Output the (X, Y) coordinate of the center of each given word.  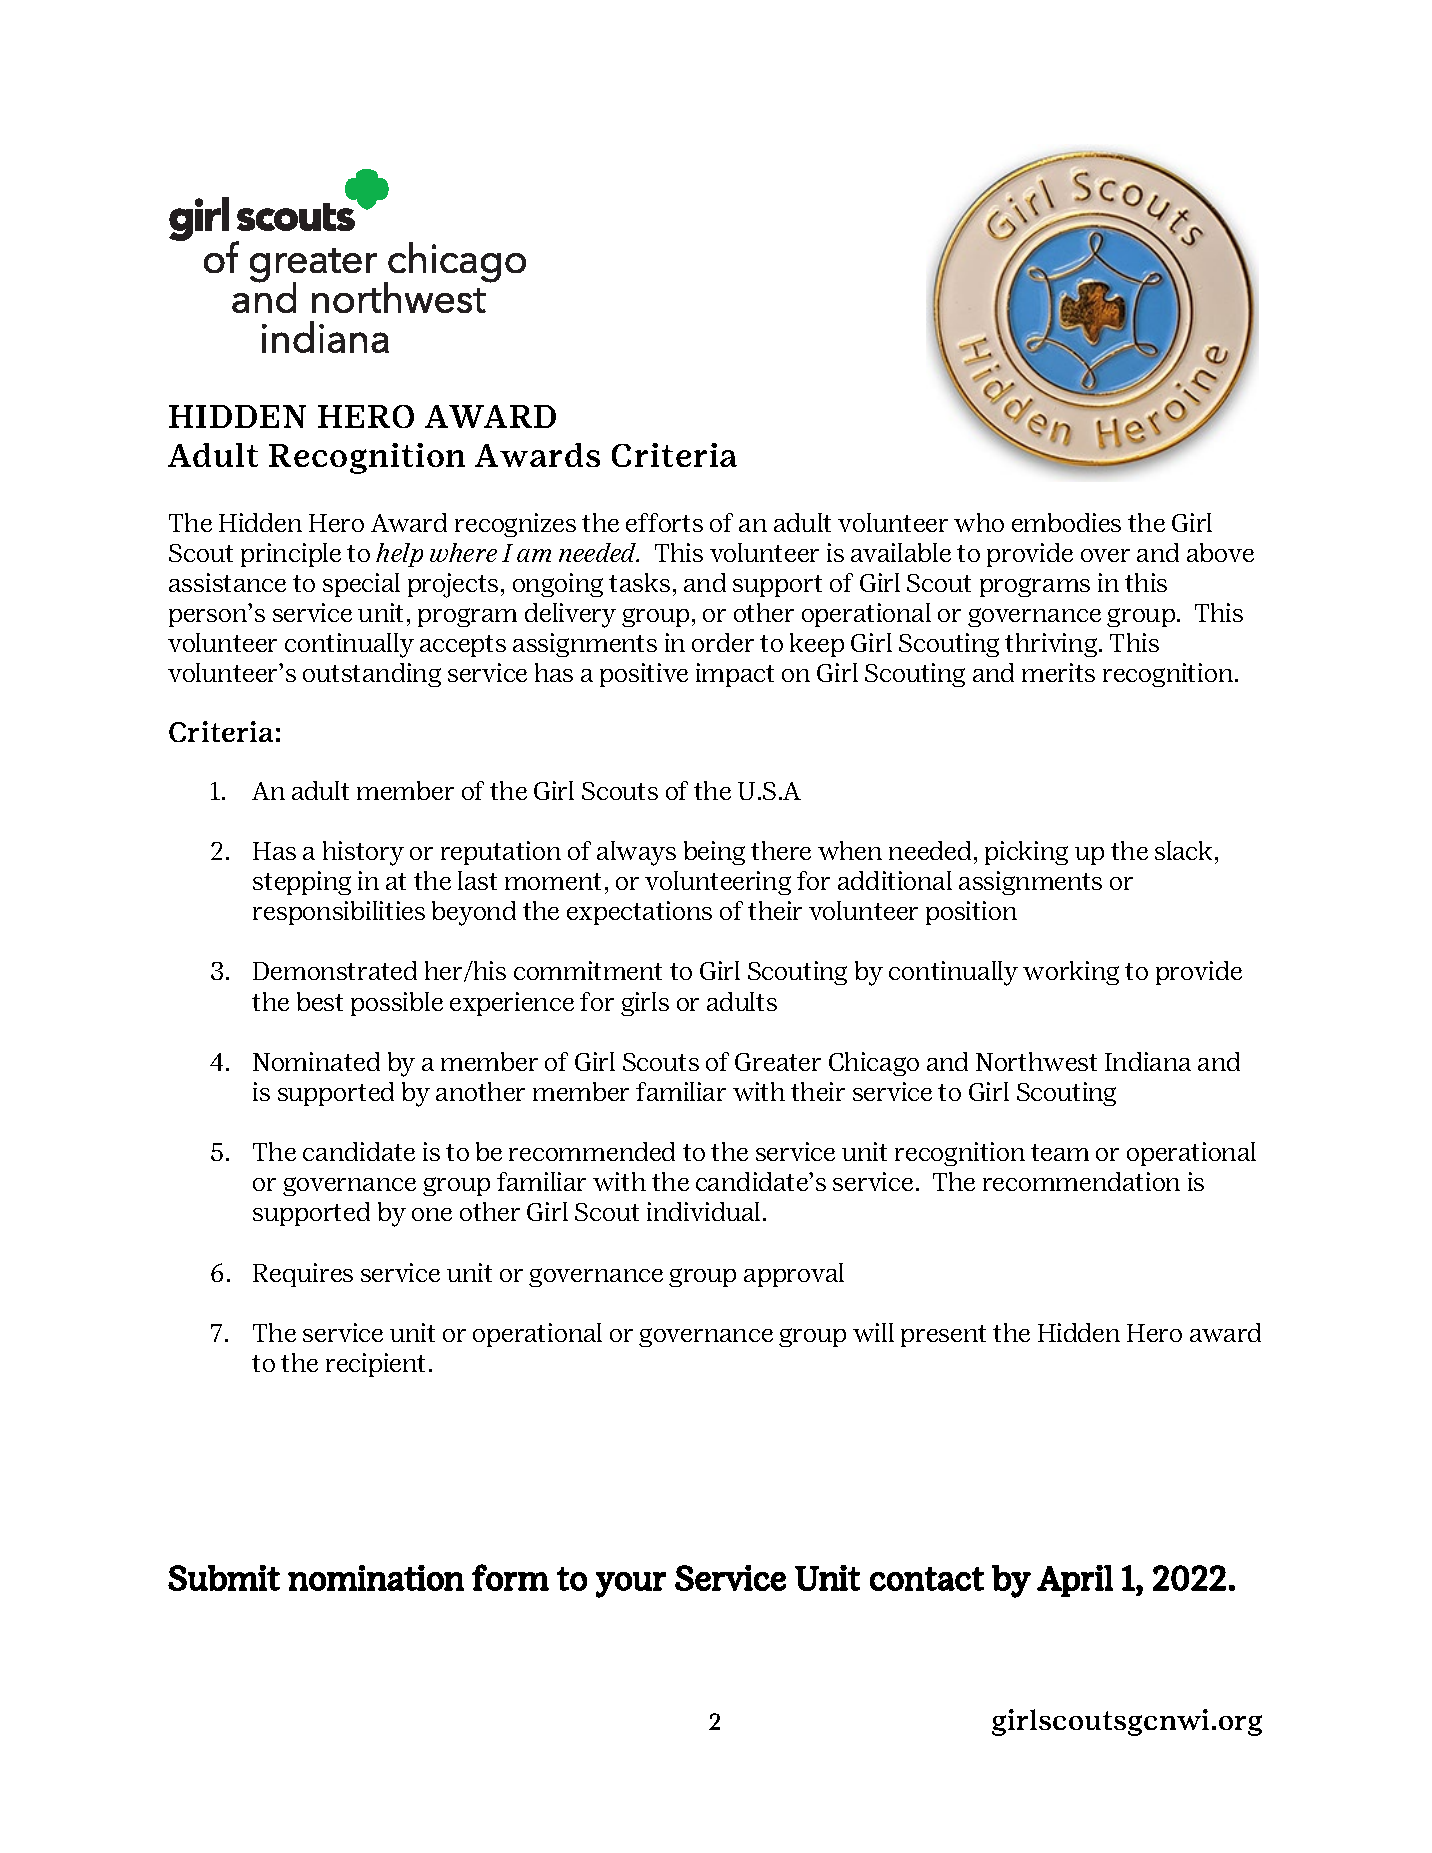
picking (1026, 853)
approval (794, 1275)
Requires (303, 1275)
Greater (778, 1062)
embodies (1066, 522)
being (714, 853)
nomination (376, 1578)
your (631, 1585)
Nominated (316, 1061)
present (943, 1336)
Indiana (1148, 1061)
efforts (664, 522)
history (363, 853)
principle (291, 555)
